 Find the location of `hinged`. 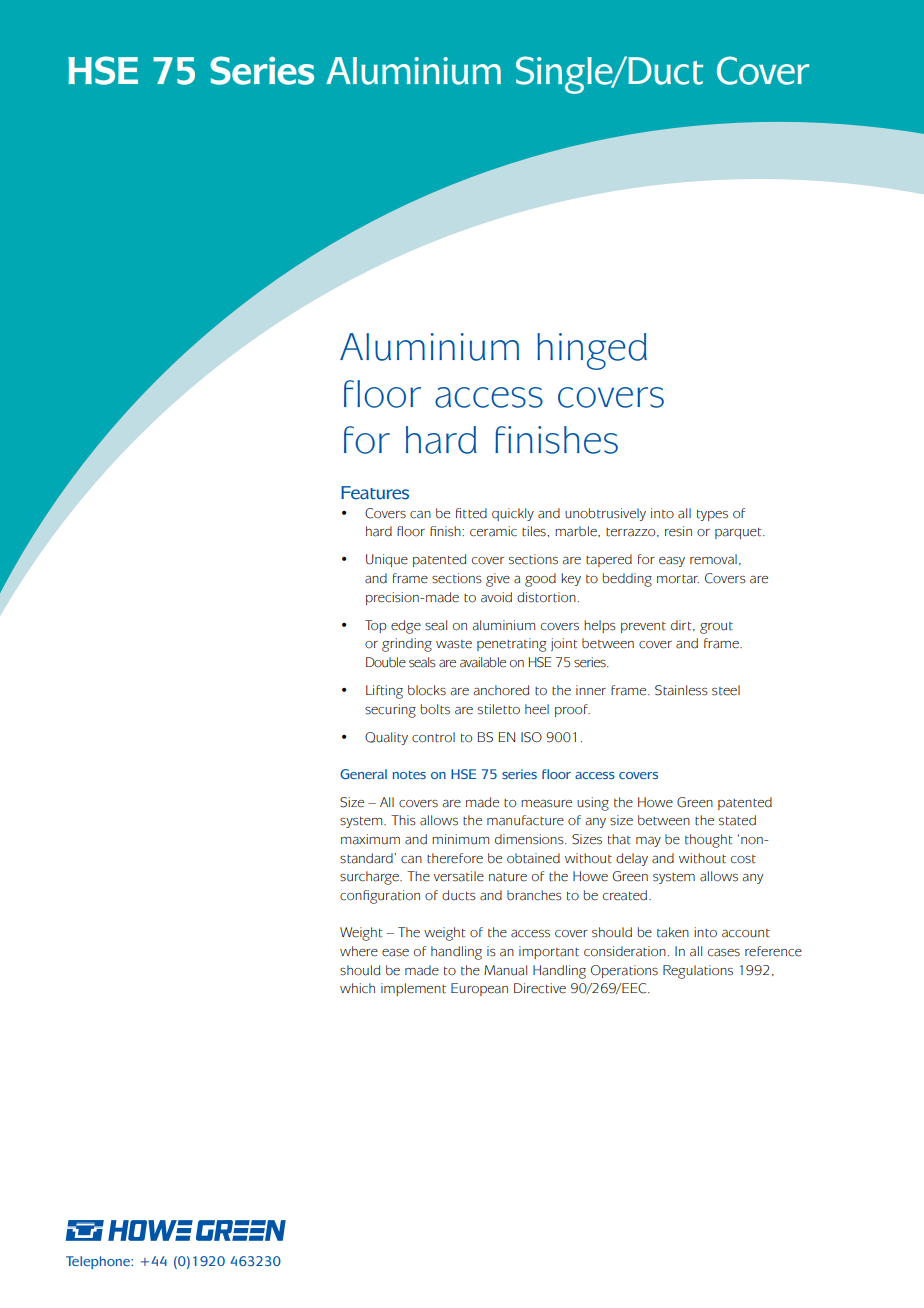

hinged is located at coordinates (592, 351).
